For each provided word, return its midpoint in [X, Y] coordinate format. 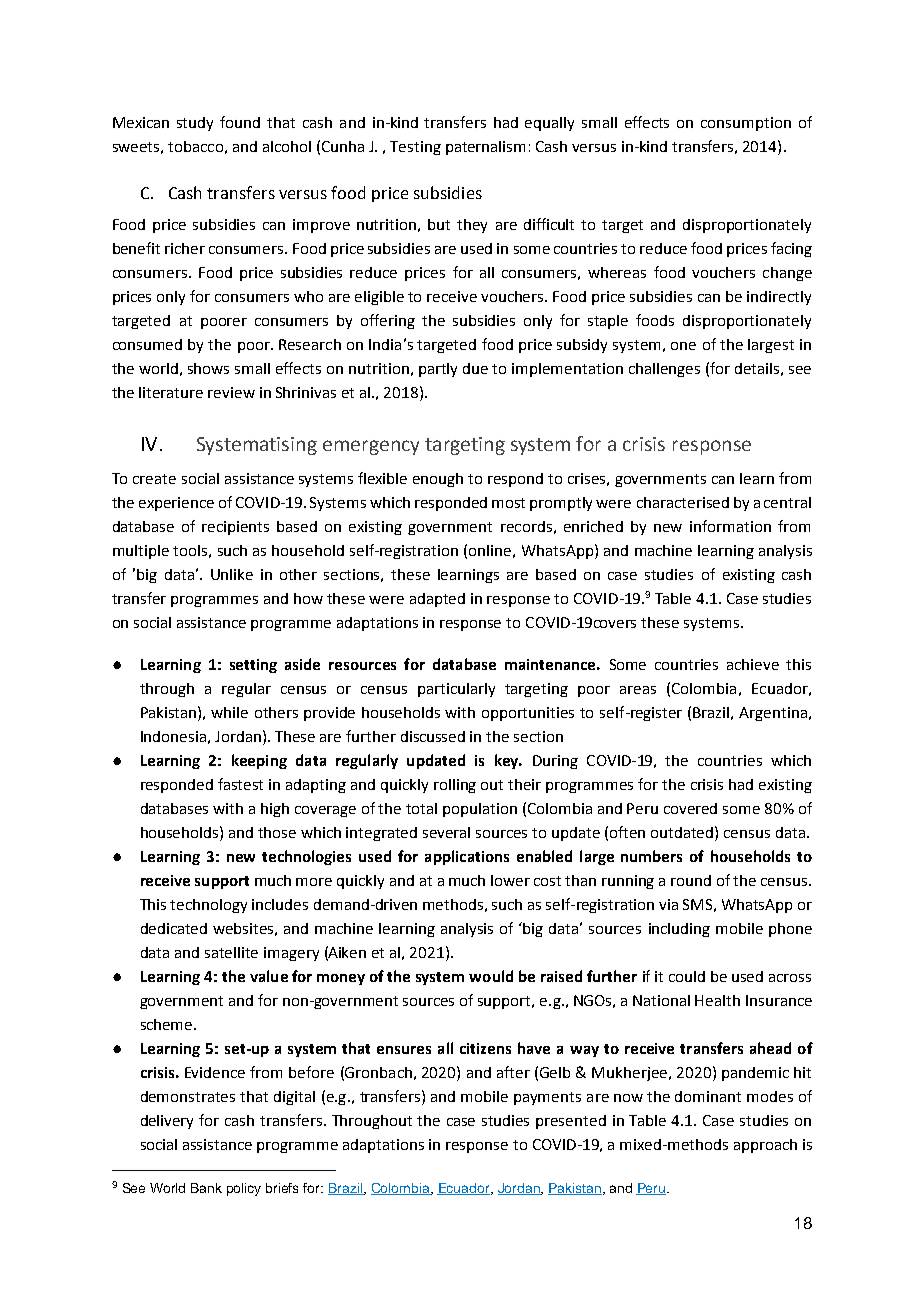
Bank [206, 1188]
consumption [746, 124]
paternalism [485, 148]
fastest [240, 784]
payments [547, 1098]
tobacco [195, 146]
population [480, 810]
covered [690, 808]
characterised [683, 502]
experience [176, 504]
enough [438, 480]
